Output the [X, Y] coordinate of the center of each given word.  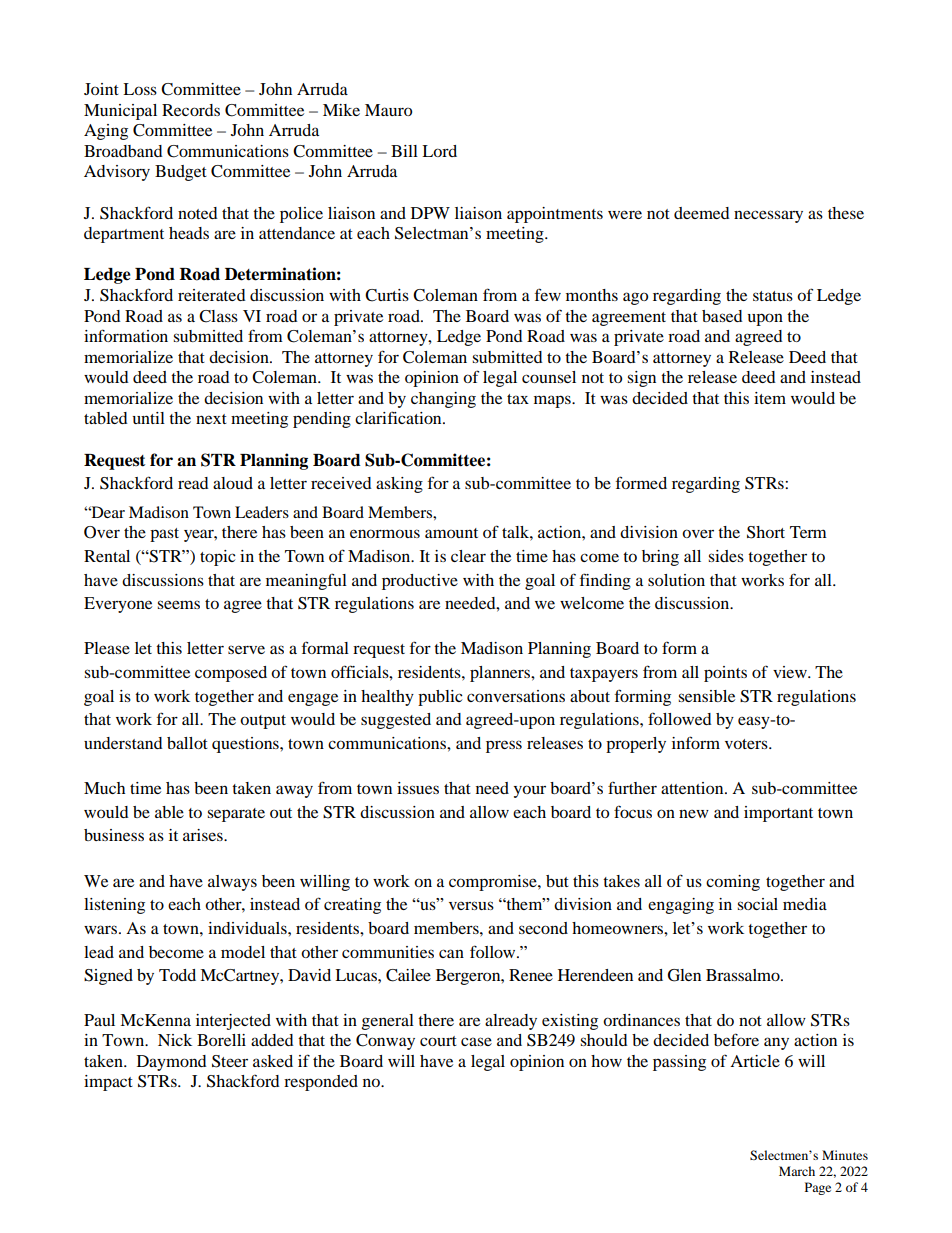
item [770, 398]
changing [443, 400]
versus [471, 905]
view [791, 672]
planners [501, 674]
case [476, 1041]
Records [191, 110]
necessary [768, 216]
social [757, 904]
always [232, 883]
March [797, 1171]
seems [178, 604]
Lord [439, 151]
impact [108, 1083]
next [211, 419]
